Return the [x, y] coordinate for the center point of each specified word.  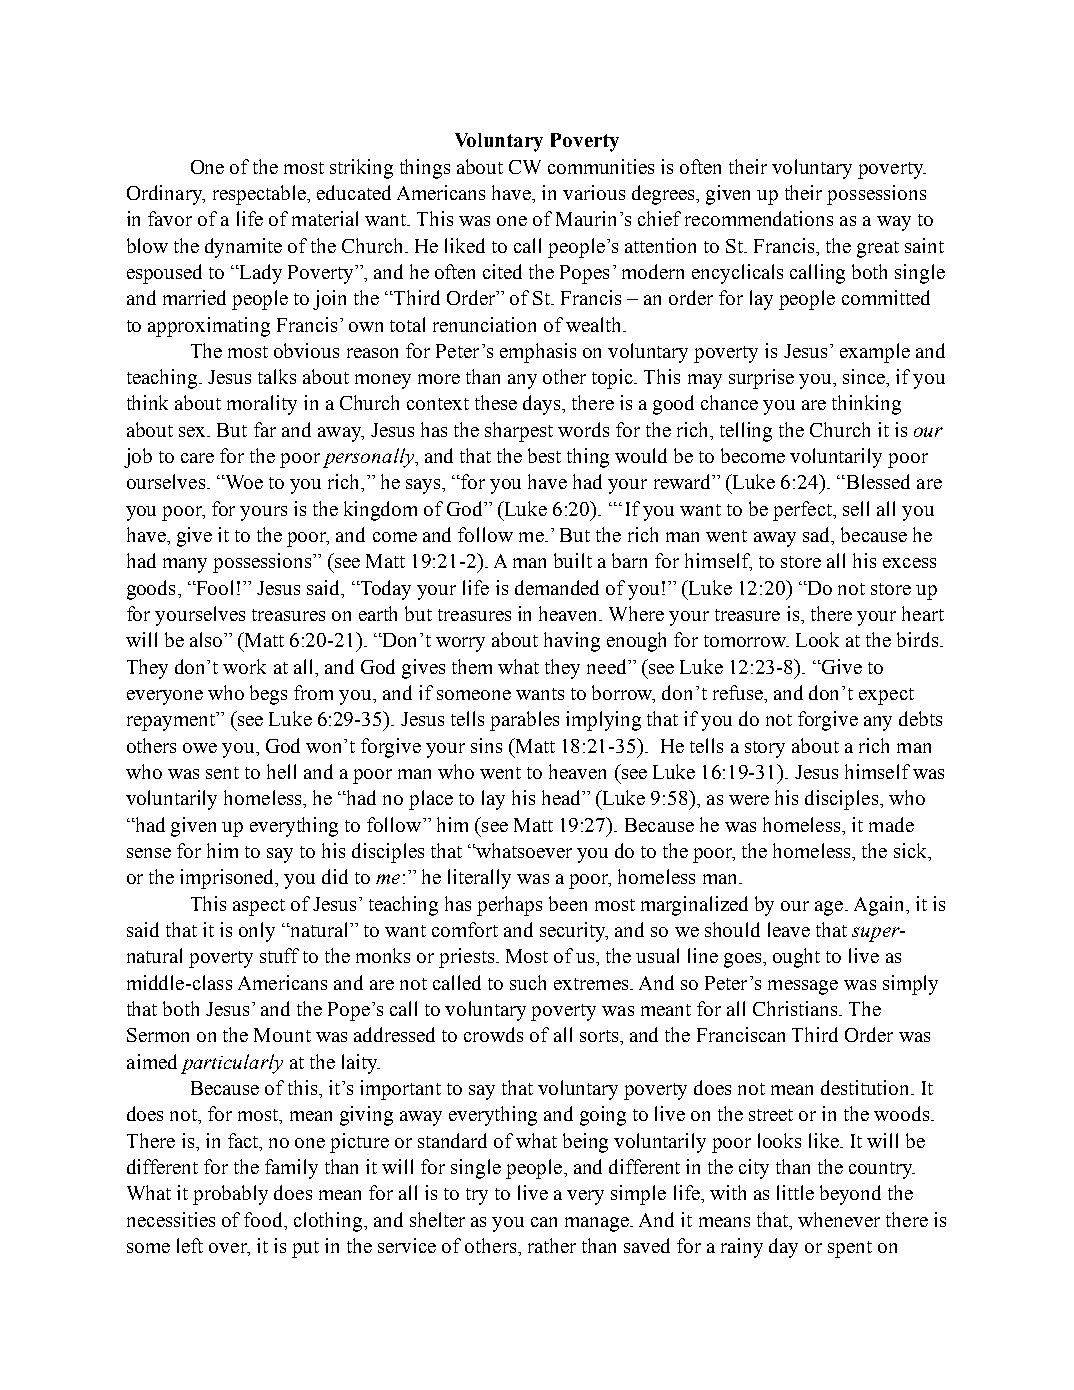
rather [552, 1245]
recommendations [759, 218]
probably [230, 1195]
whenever [839, 1219]
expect [886, 696]
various [594, 192]
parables [524, 721]
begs [268, 695]
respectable [260, 195]
